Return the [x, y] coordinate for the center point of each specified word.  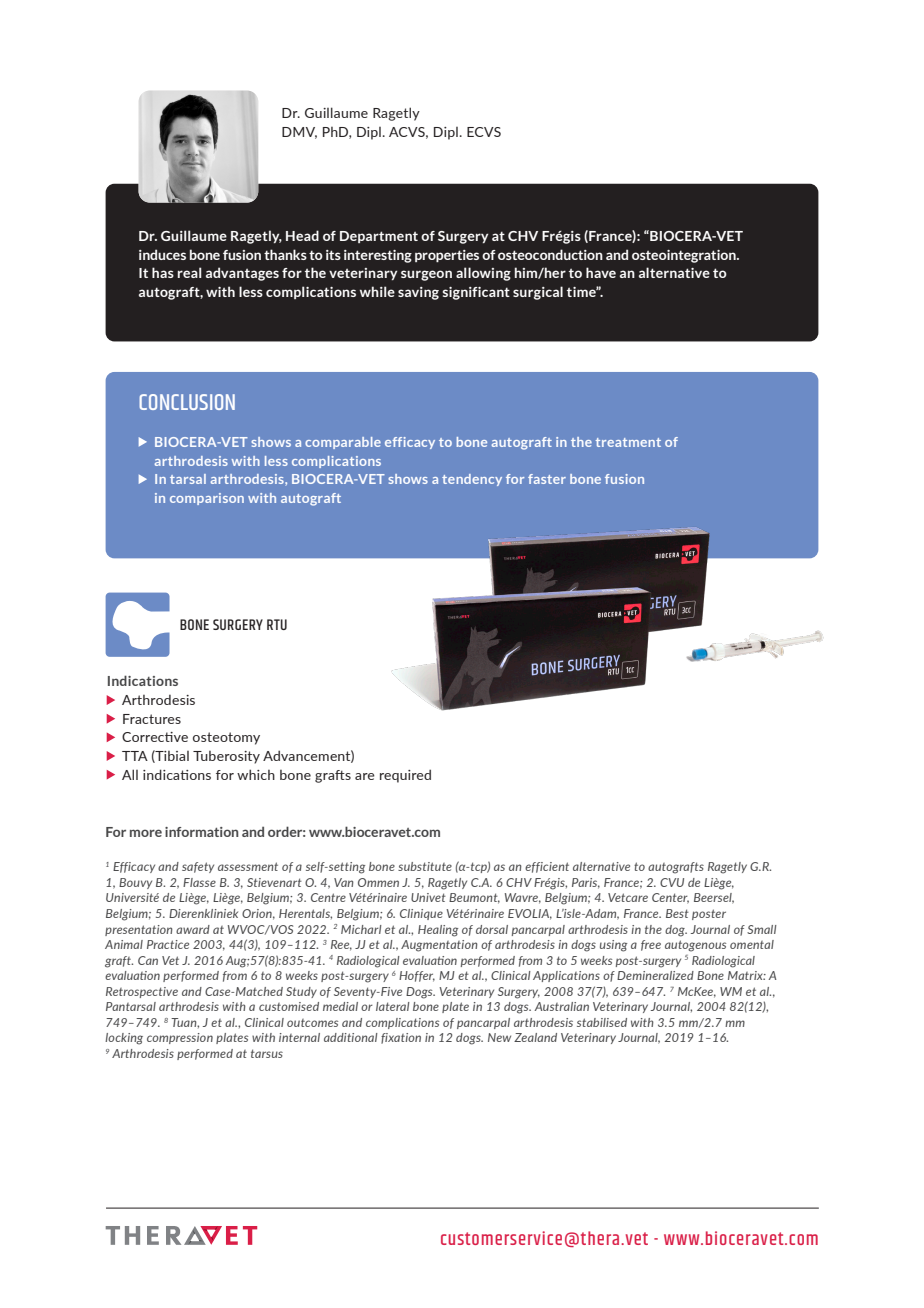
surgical [538, 293]
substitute [425, 866]
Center [670, 898]
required [405, 776]
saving [418, 293]
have [601, 272]
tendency [472, 480]
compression [180, 1038]
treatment [628, 442]
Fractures [152, 719]
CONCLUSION [187, 402]
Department [379, 237]
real [189, 272]
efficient [547, 867]
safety [198, 867]
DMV [299, 133]
